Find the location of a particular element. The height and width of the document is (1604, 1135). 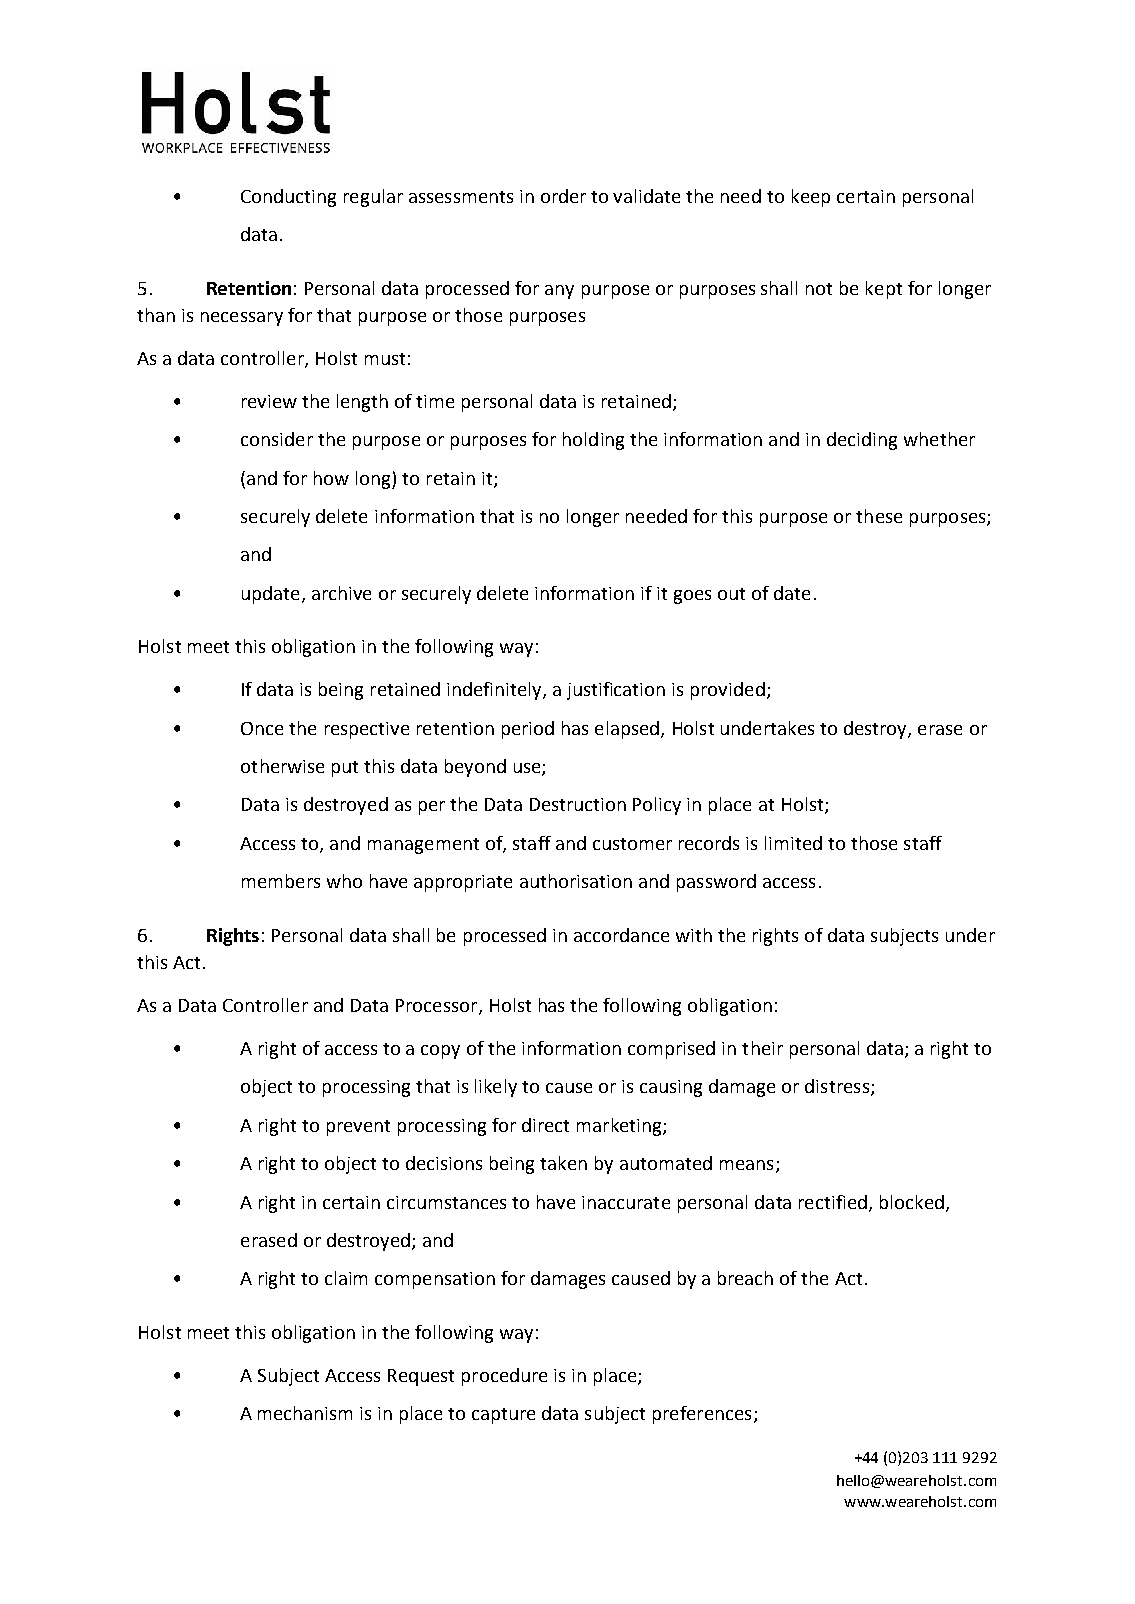

limited is located at coordinates (793, 843).
